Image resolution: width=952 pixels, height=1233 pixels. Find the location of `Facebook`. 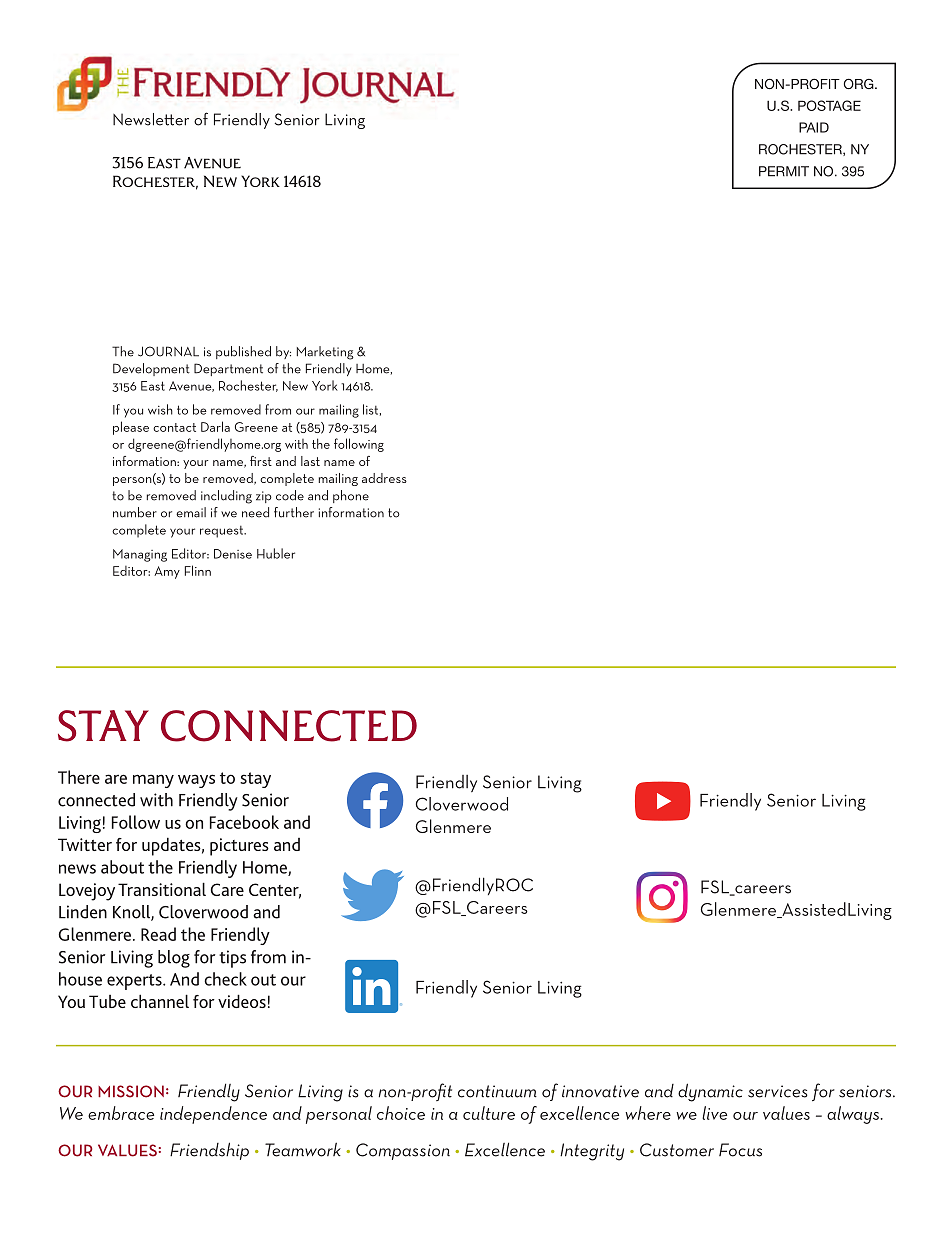

Facebook is located at coordinates (244, 822).
